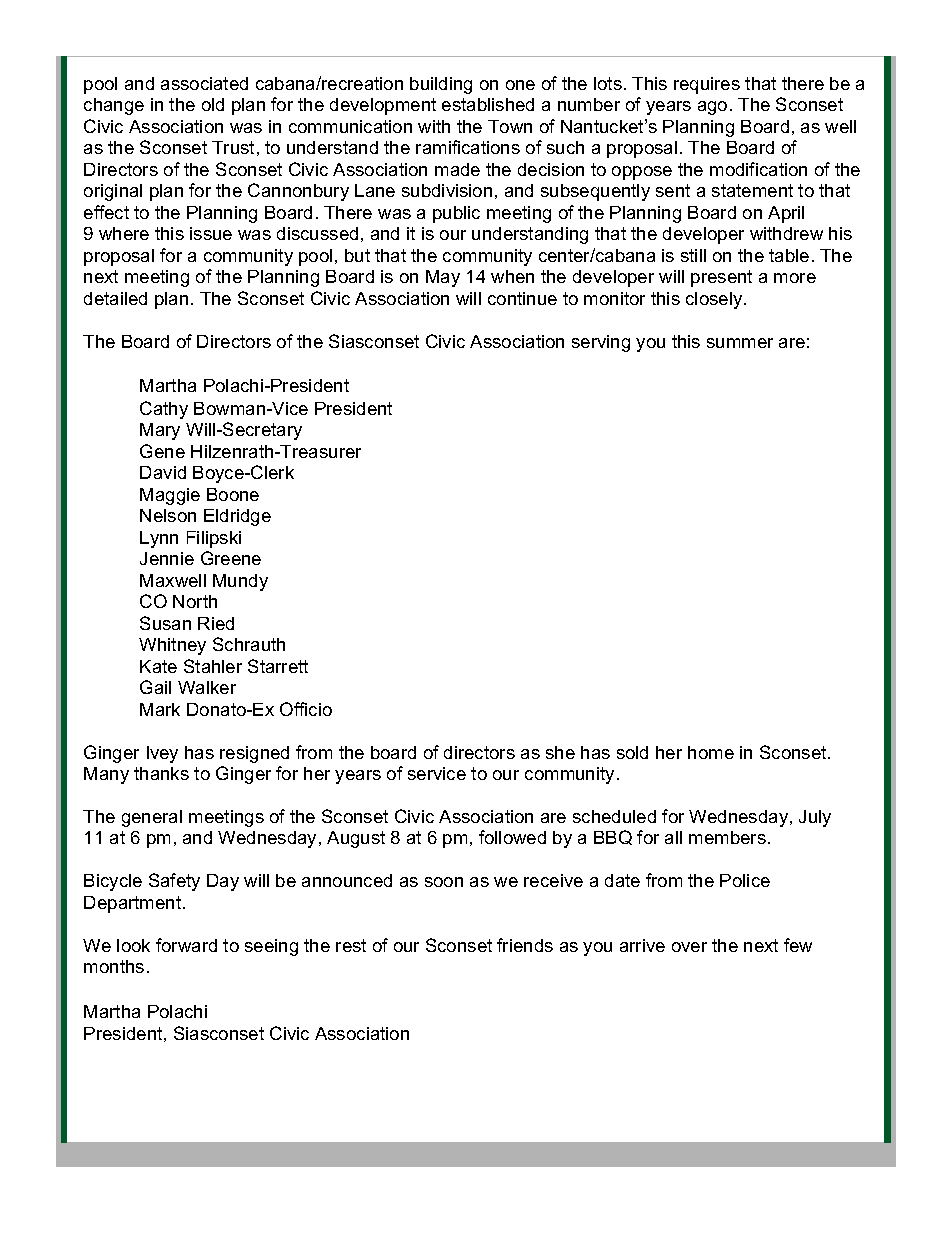  Describe the element at coordinates (711, 752) in the screenshot. I see `home` at that location.
